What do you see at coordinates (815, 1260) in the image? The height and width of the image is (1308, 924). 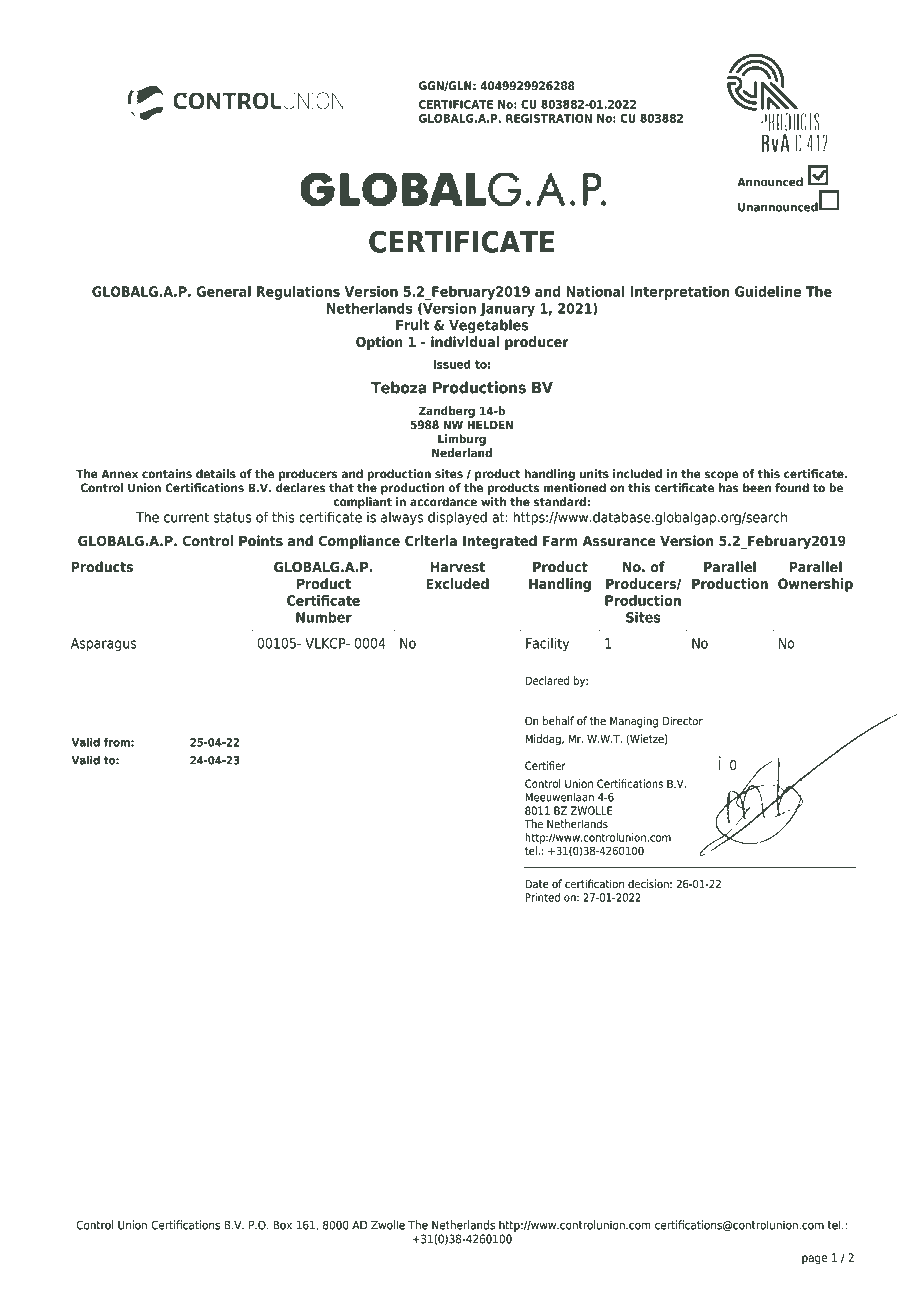 I see `page` at bounding box center [815, 1260].
